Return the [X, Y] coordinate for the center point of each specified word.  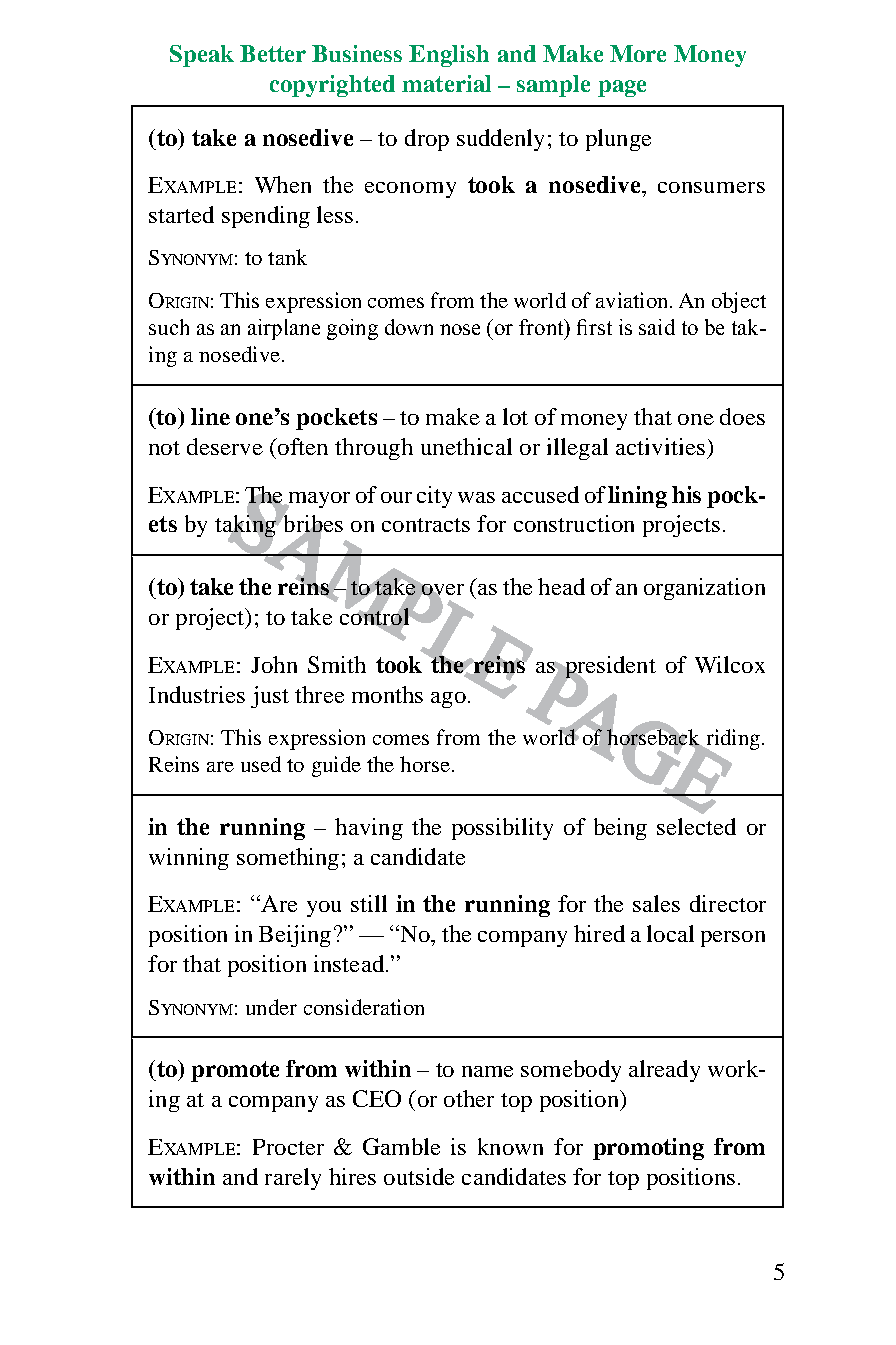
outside [419, 1176]
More [638, 53]
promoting [648, 1149]
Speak [202, 56]
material [446, 83]
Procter [288, 1147]
